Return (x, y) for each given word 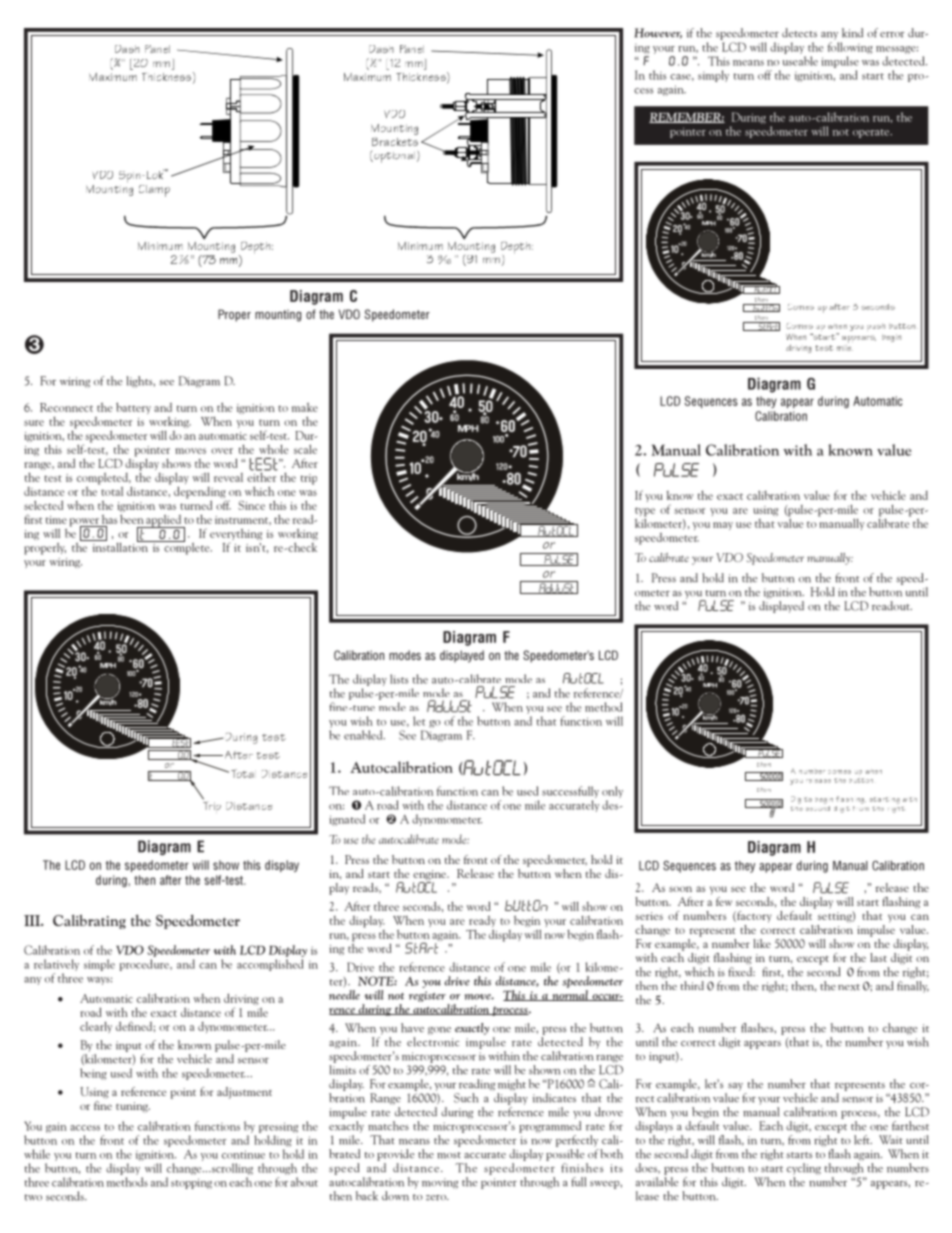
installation (120, 546)
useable (800, 61)
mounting (278, 316)
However (658, 33)
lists (399, 679)
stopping (191, 1183)
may (723, 526)
